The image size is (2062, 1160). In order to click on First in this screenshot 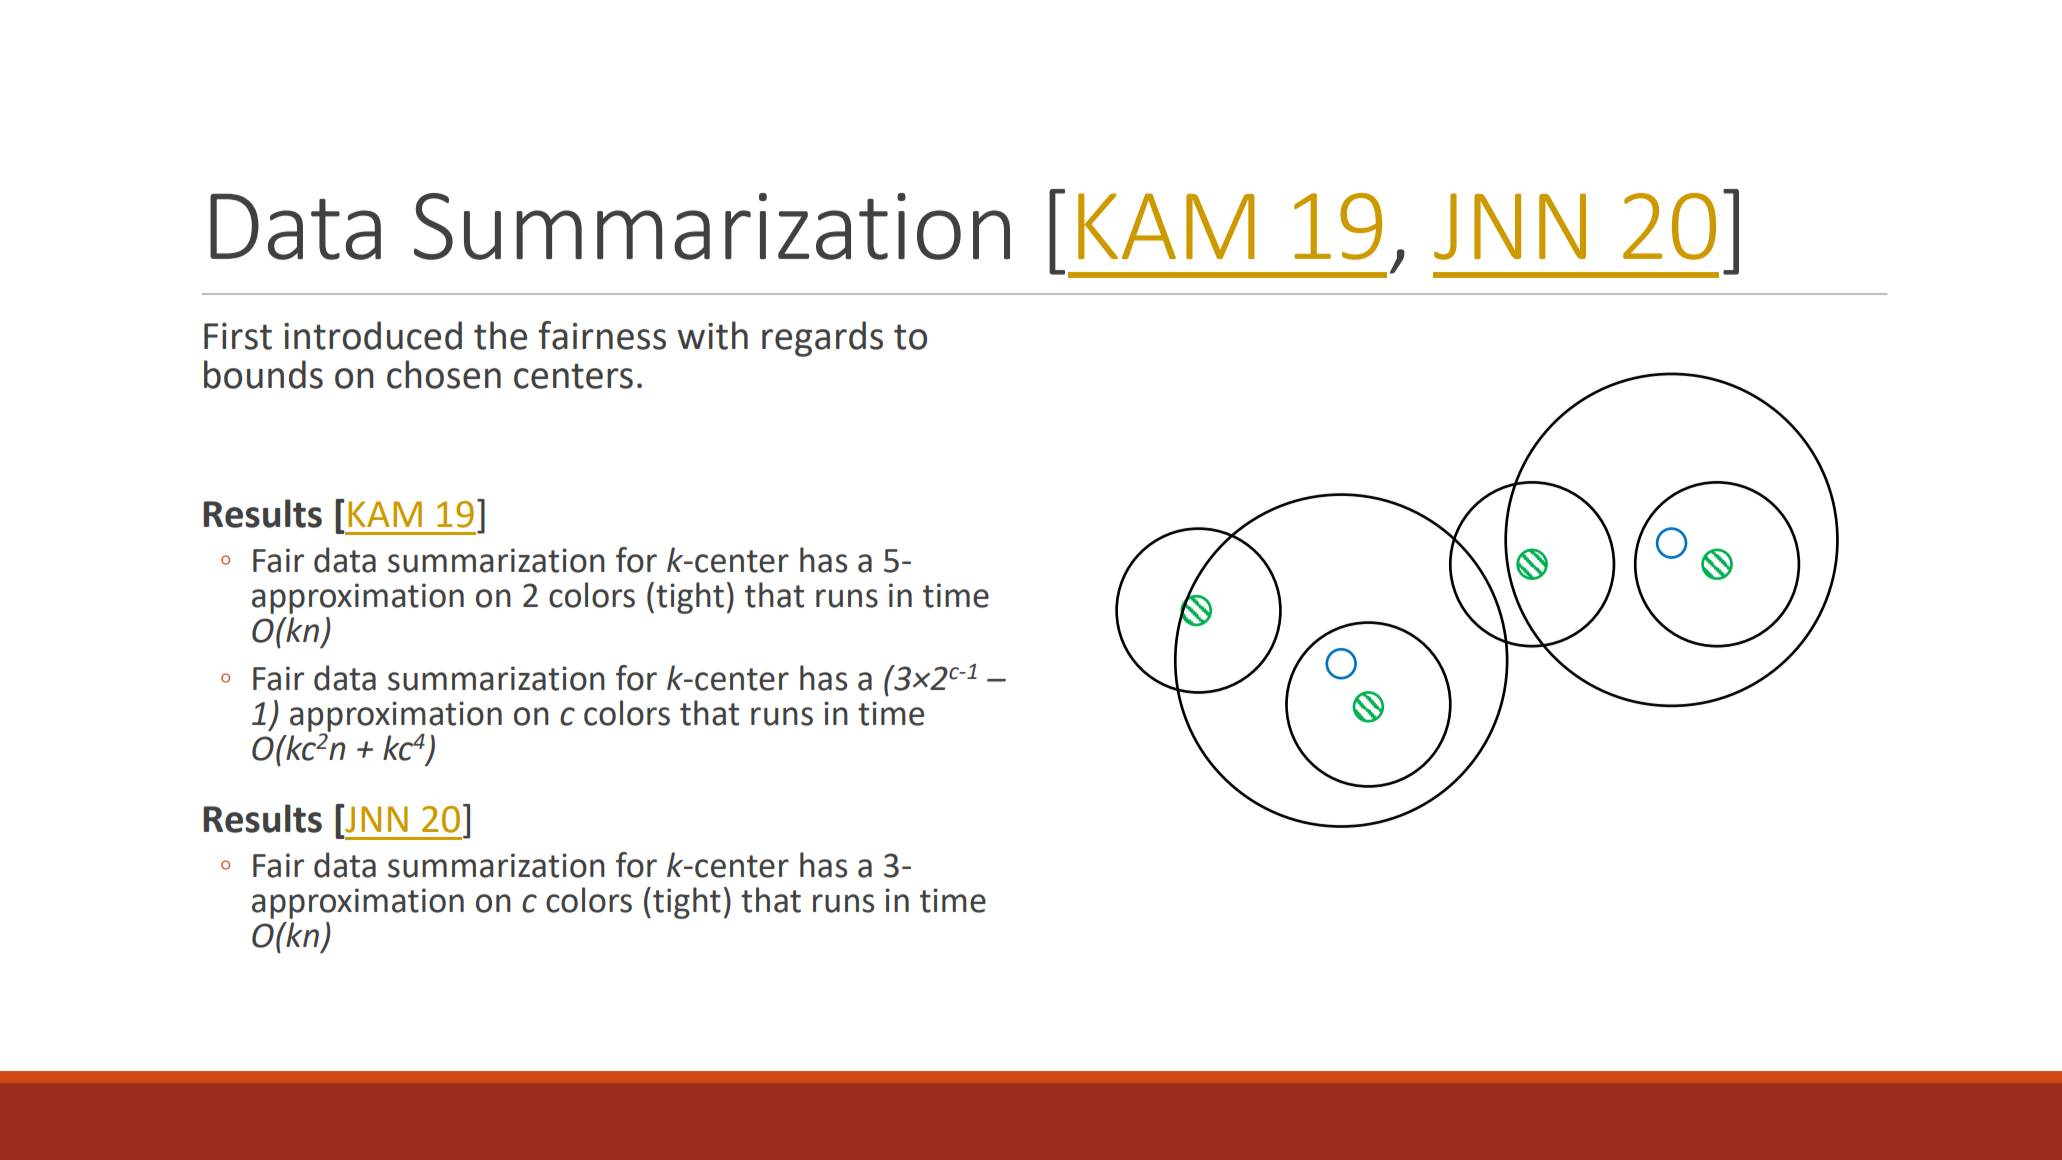, I will do `click(238, 336)`.
